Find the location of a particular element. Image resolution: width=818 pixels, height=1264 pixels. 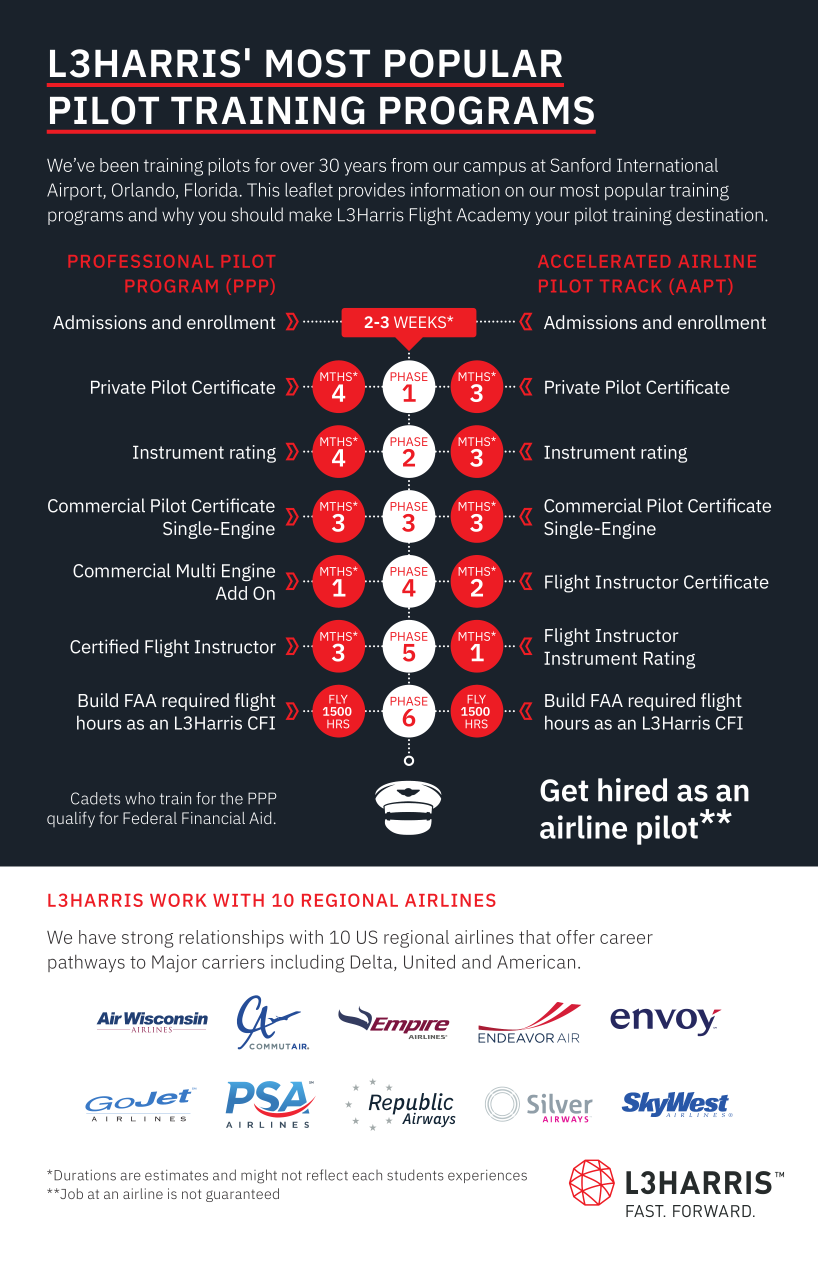

TRACK is located at coordinates (630, 286).
